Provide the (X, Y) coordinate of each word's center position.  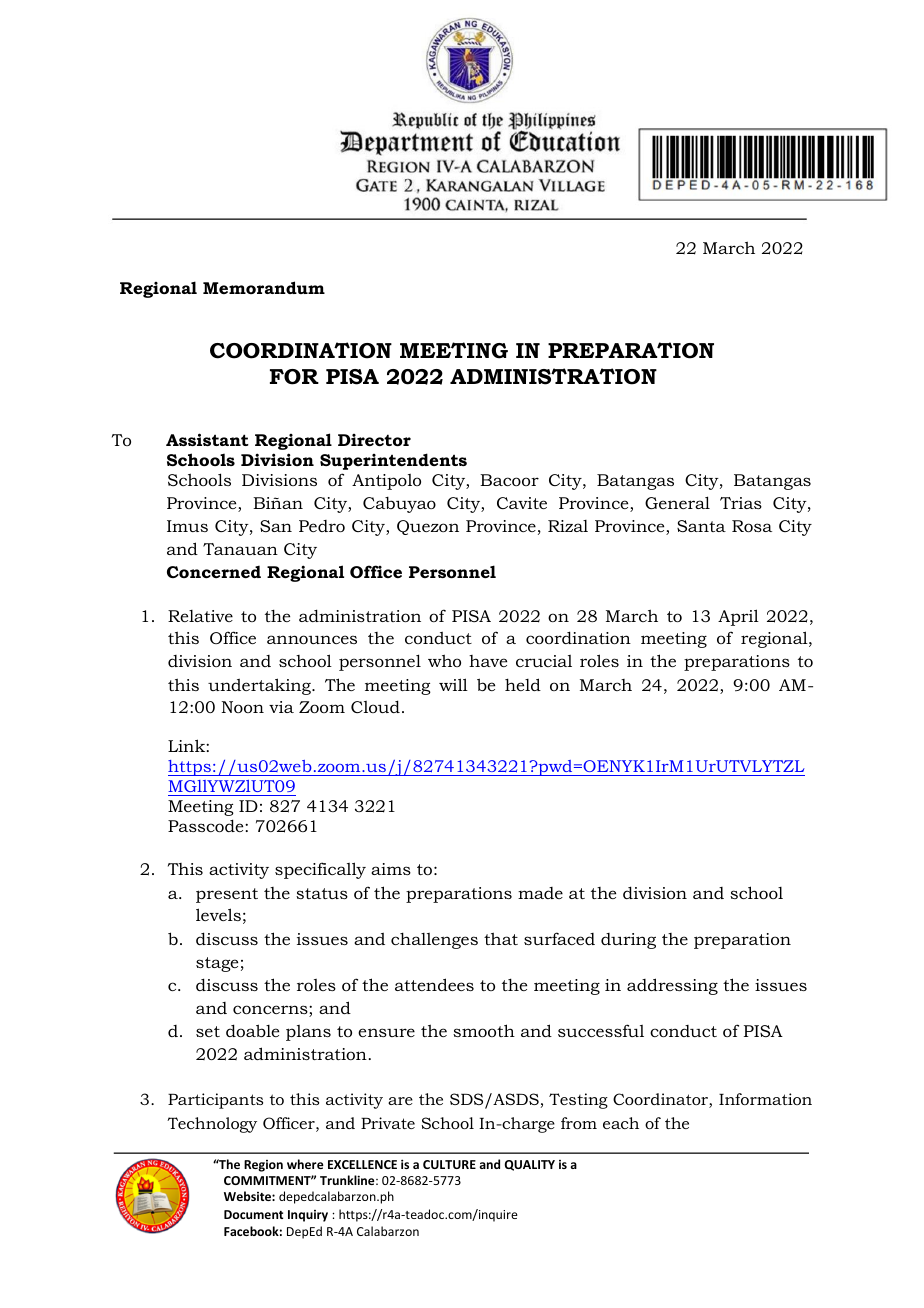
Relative (200, 616)
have (488, 661)
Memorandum (264, 287)
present (227, 895)
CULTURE (449, 1164)
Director (374, 440)
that (501, 938)
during (628, 941)
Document (253, 1214)
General (677, 502)
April (738, 617)
